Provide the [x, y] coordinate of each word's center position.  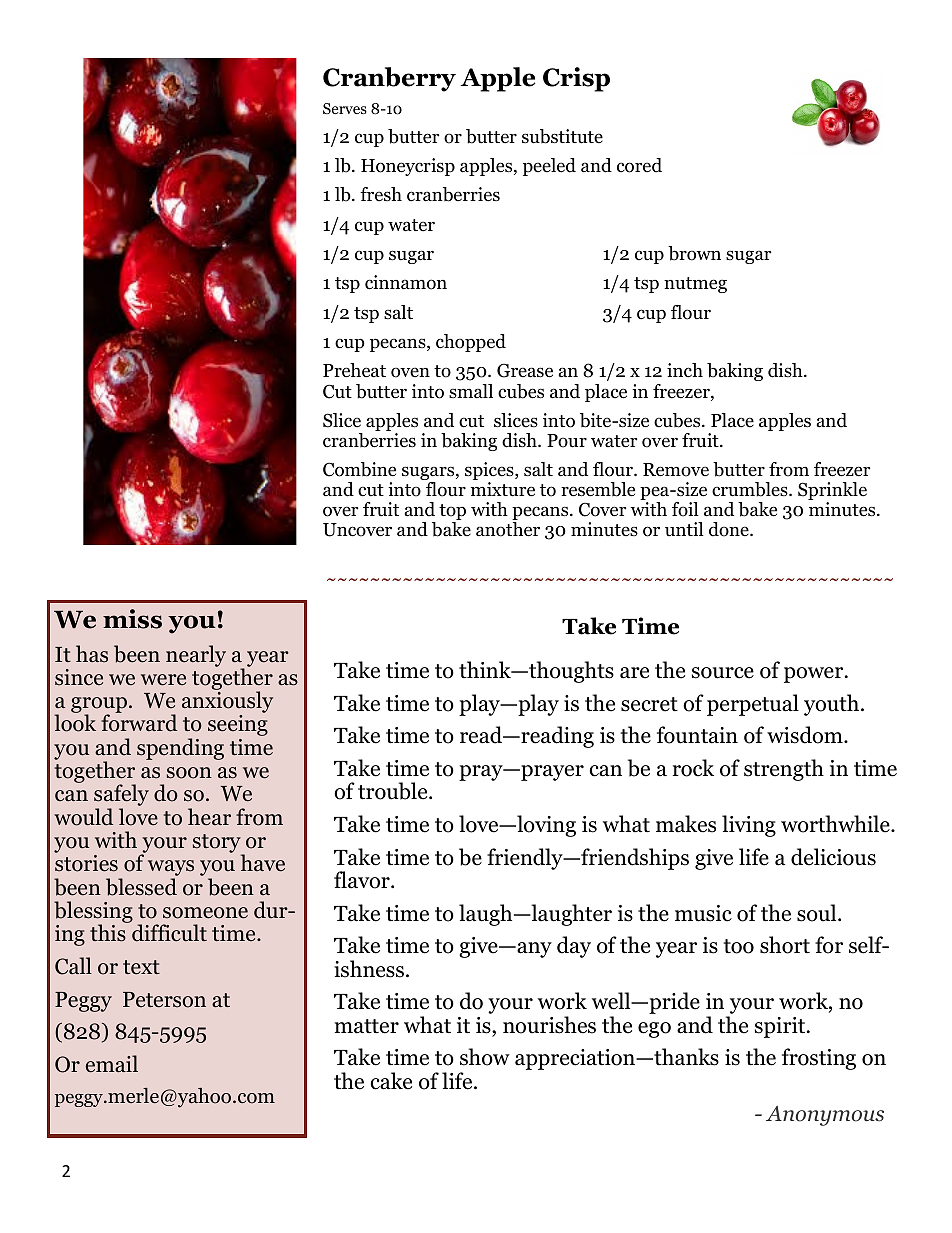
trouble [394, 791]
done [730, 529]
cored [639, 165]
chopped [471, 343]
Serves [345, 108]
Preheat [354, 370]
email [112, 1064]
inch [685, 370]
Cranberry [389, 79]
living [749, 826]
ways [171, 869]
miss [132, 619]
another [508, 529]
